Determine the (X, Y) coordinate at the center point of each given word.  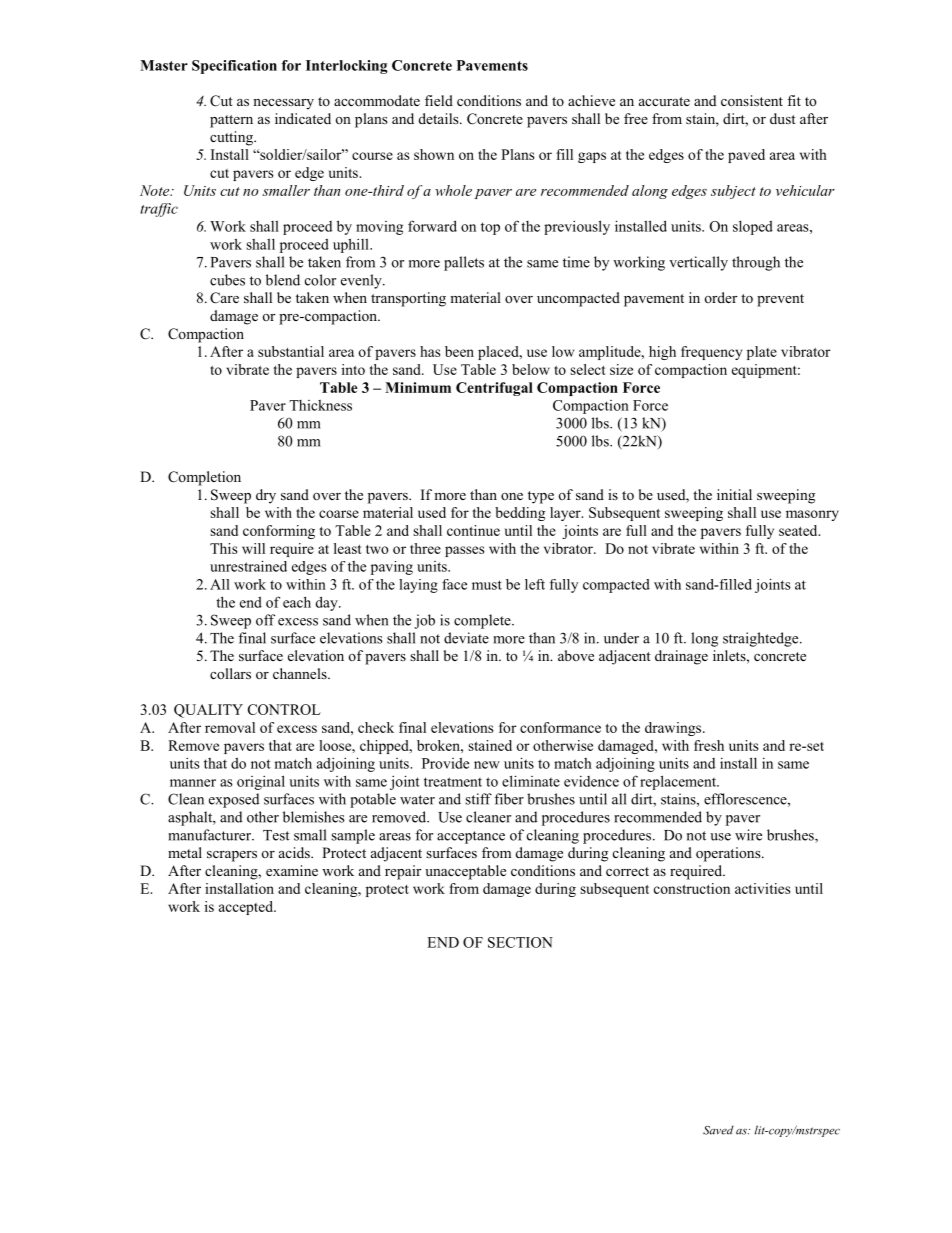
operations (729, 854)
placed (499, 353)
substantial (291, 351)
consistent (752, 100)
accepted (247, 908)
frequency (711, 353)
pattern (231, 121)
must (487, 585)
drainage (681, 657)
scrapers (232, 856)
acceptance (471, 837)
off (265, 620)
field (439, 100)
